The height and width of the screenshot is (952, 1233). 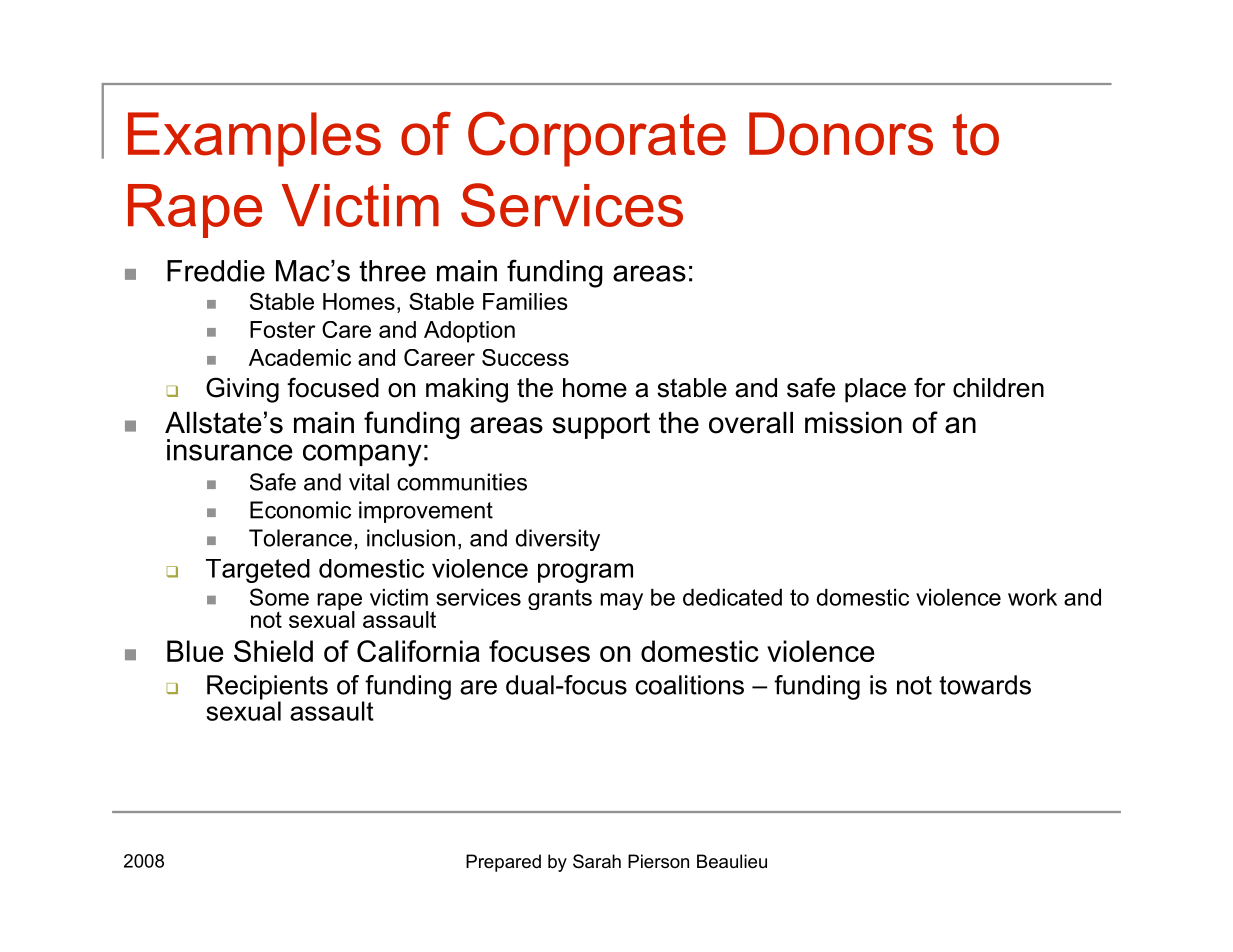 I want to click on Donors, so click(x=841, y=134).
